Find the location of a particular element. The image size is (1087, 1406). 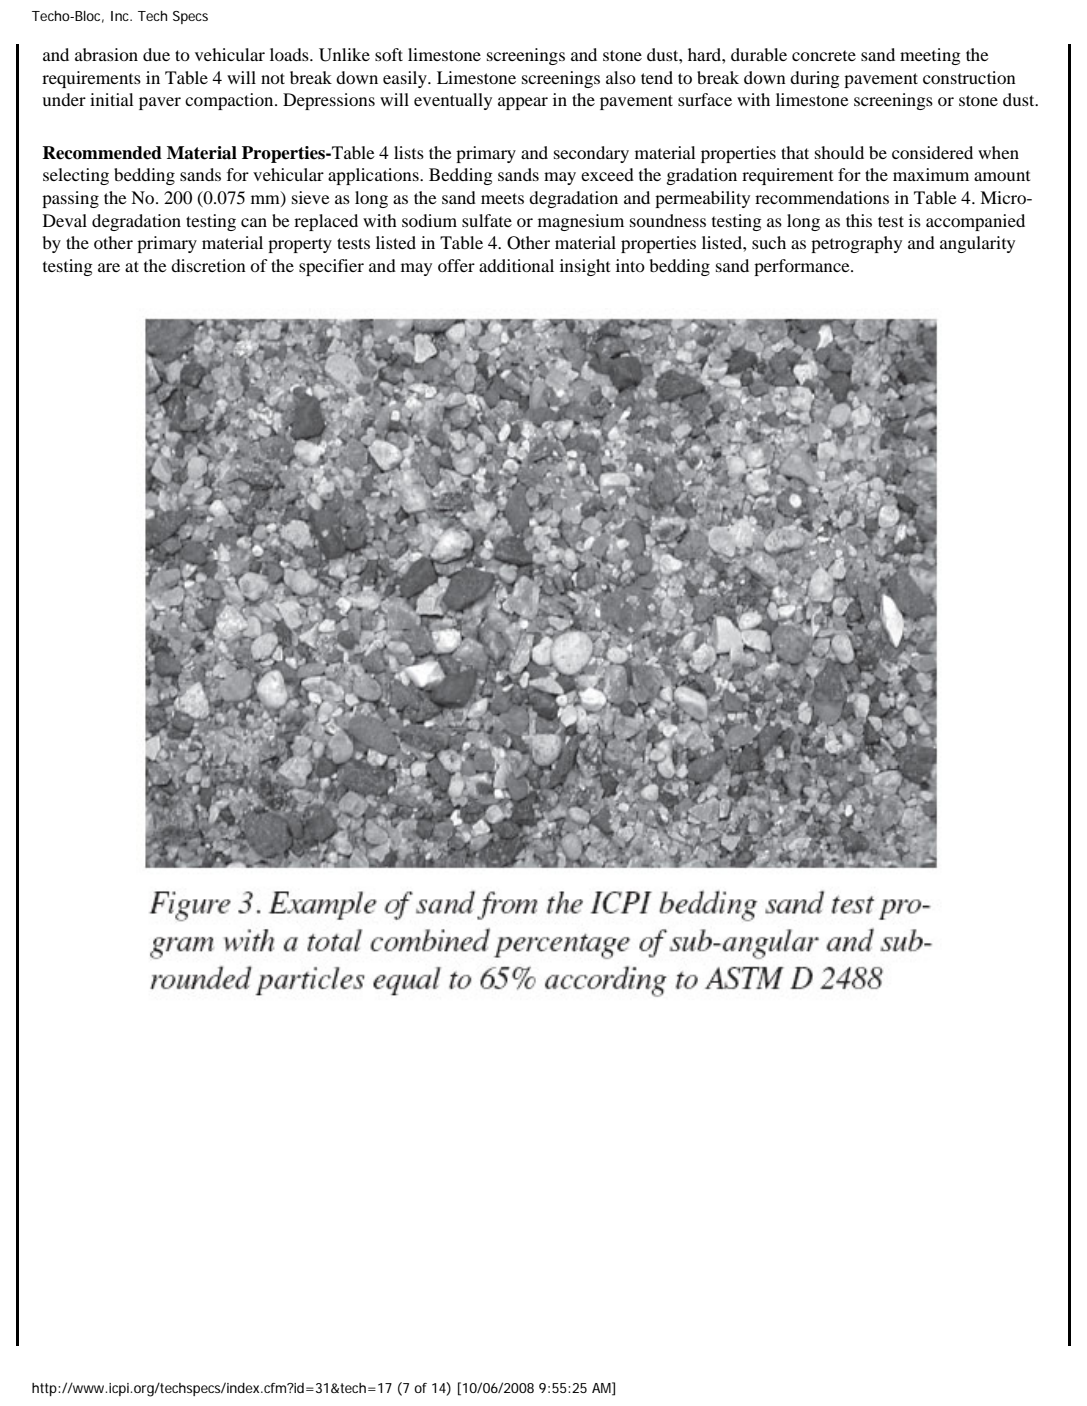

Recommended is located at coordinates (102, 153).
